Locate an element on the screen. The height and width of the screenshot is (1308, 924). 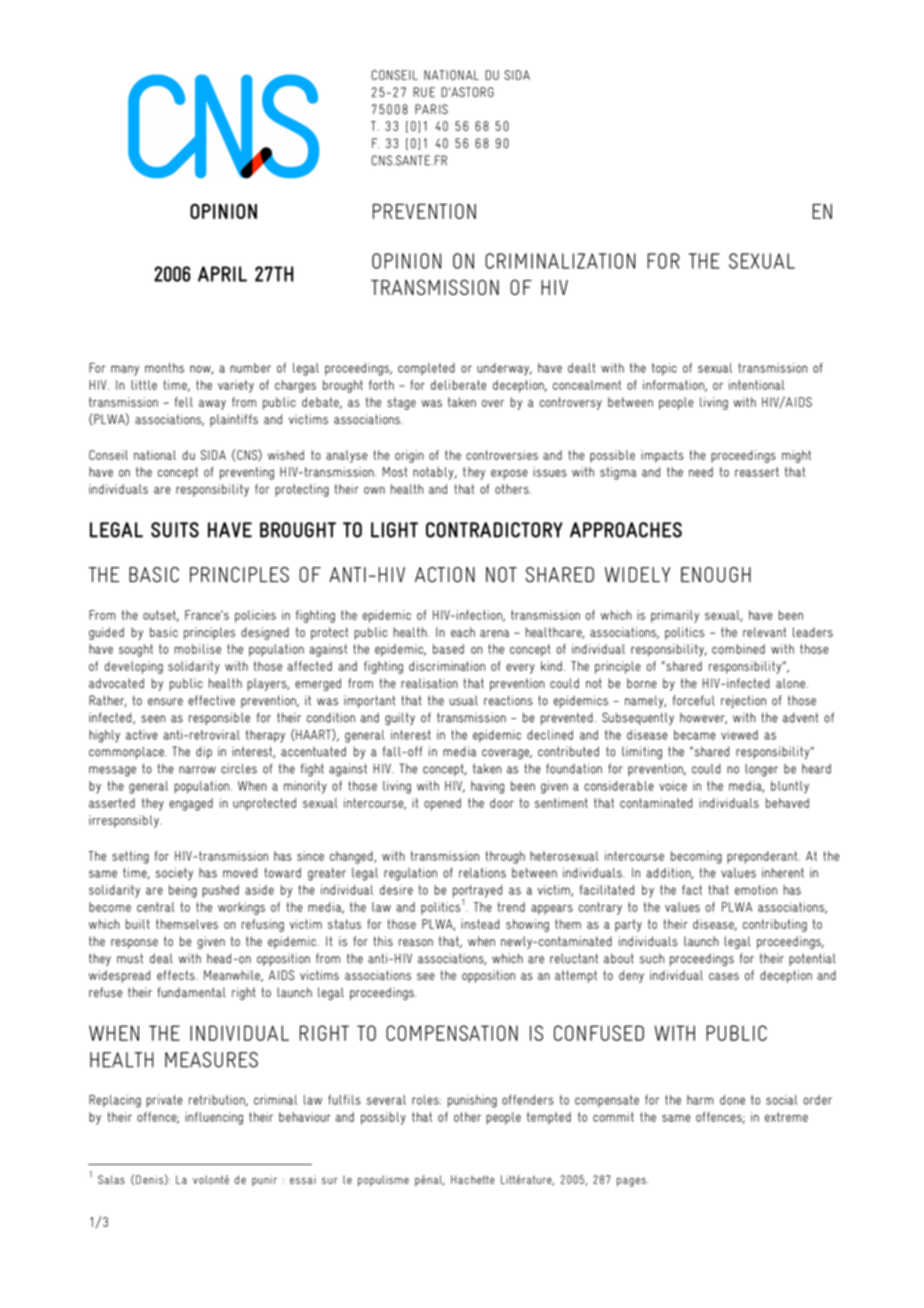
Hachette is located at coordinates (473, 1179).
